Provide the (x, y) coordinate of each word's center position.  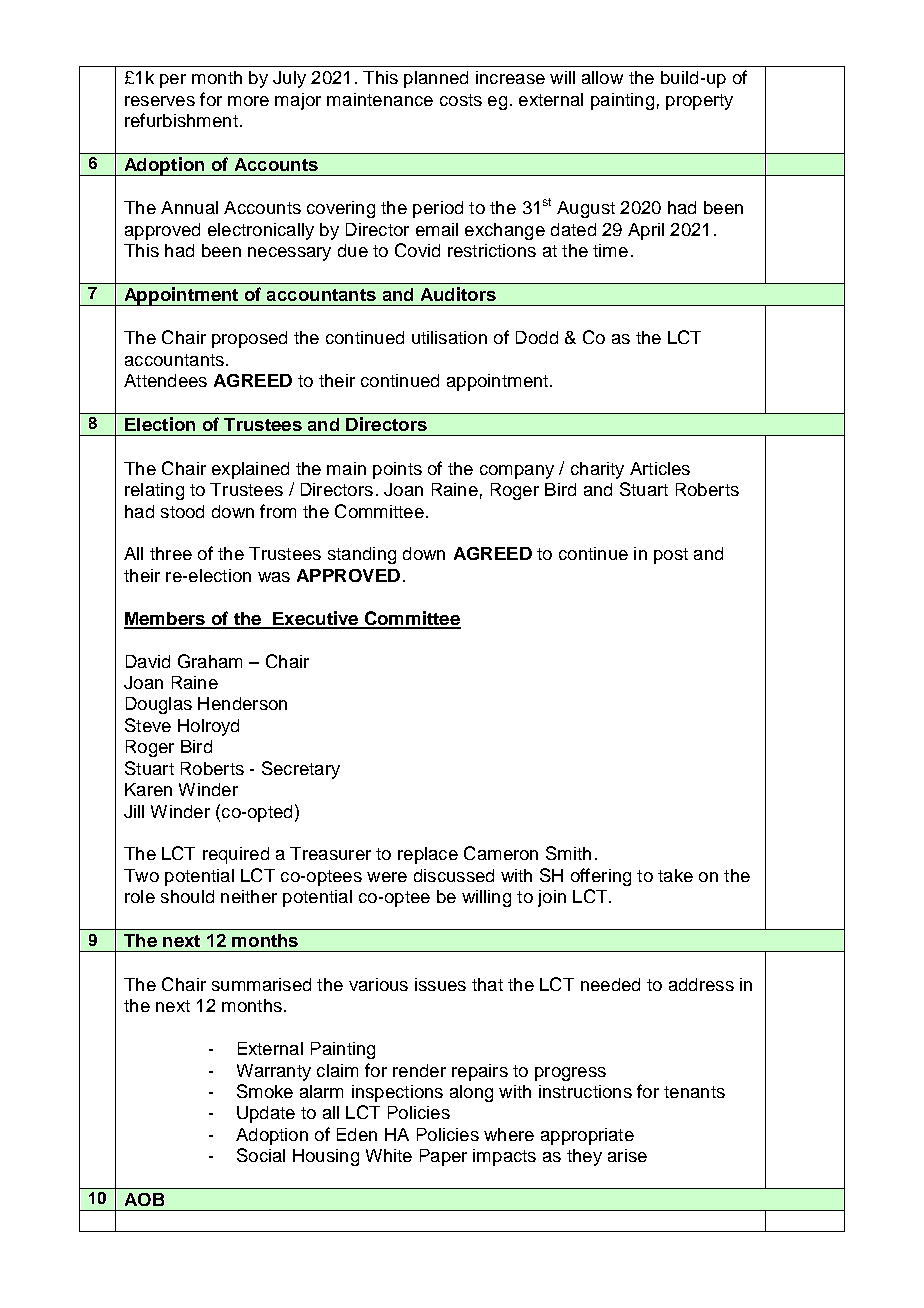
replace (428, 855)
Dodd (537, 337)
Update (266, 1114)
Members (165, 620)
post (671, 556)
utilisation (449, 337)
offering (601, 877)
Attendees (165, 380)
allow (602, 77)
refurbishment (181, 120)
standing (362, 555)
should (187, 896)
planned (436, 79)
